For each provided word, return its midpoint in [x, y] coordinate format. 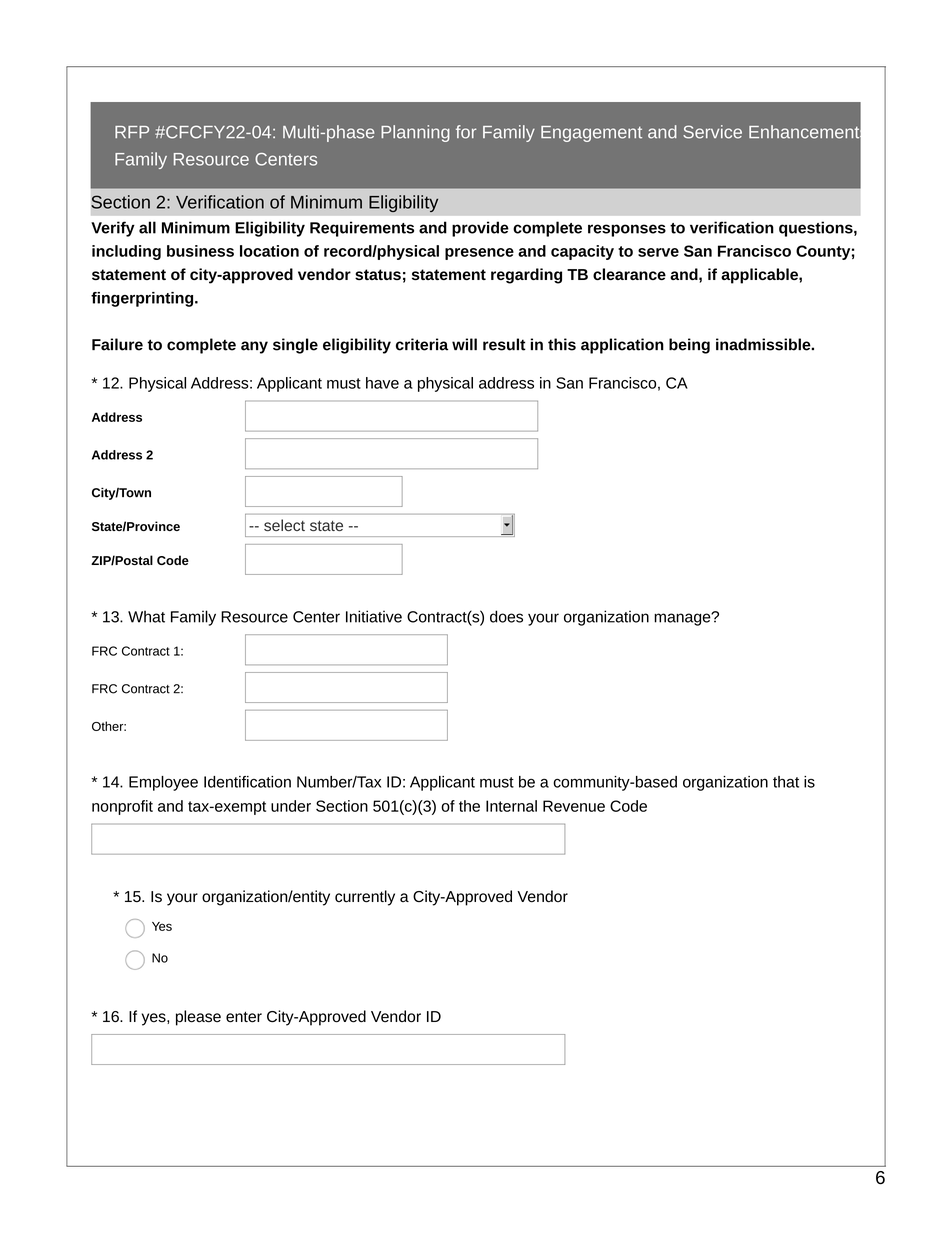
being [689, 346]
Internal [511, 806]
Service [712, 132]
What [146, 616]
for [466, 132]
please [198, 1018]
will [464, 344]
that [786, 782]
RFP [132, 132]
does [506, 616]
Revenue [574, 806]
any [254, 347]
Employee [163, 783]
